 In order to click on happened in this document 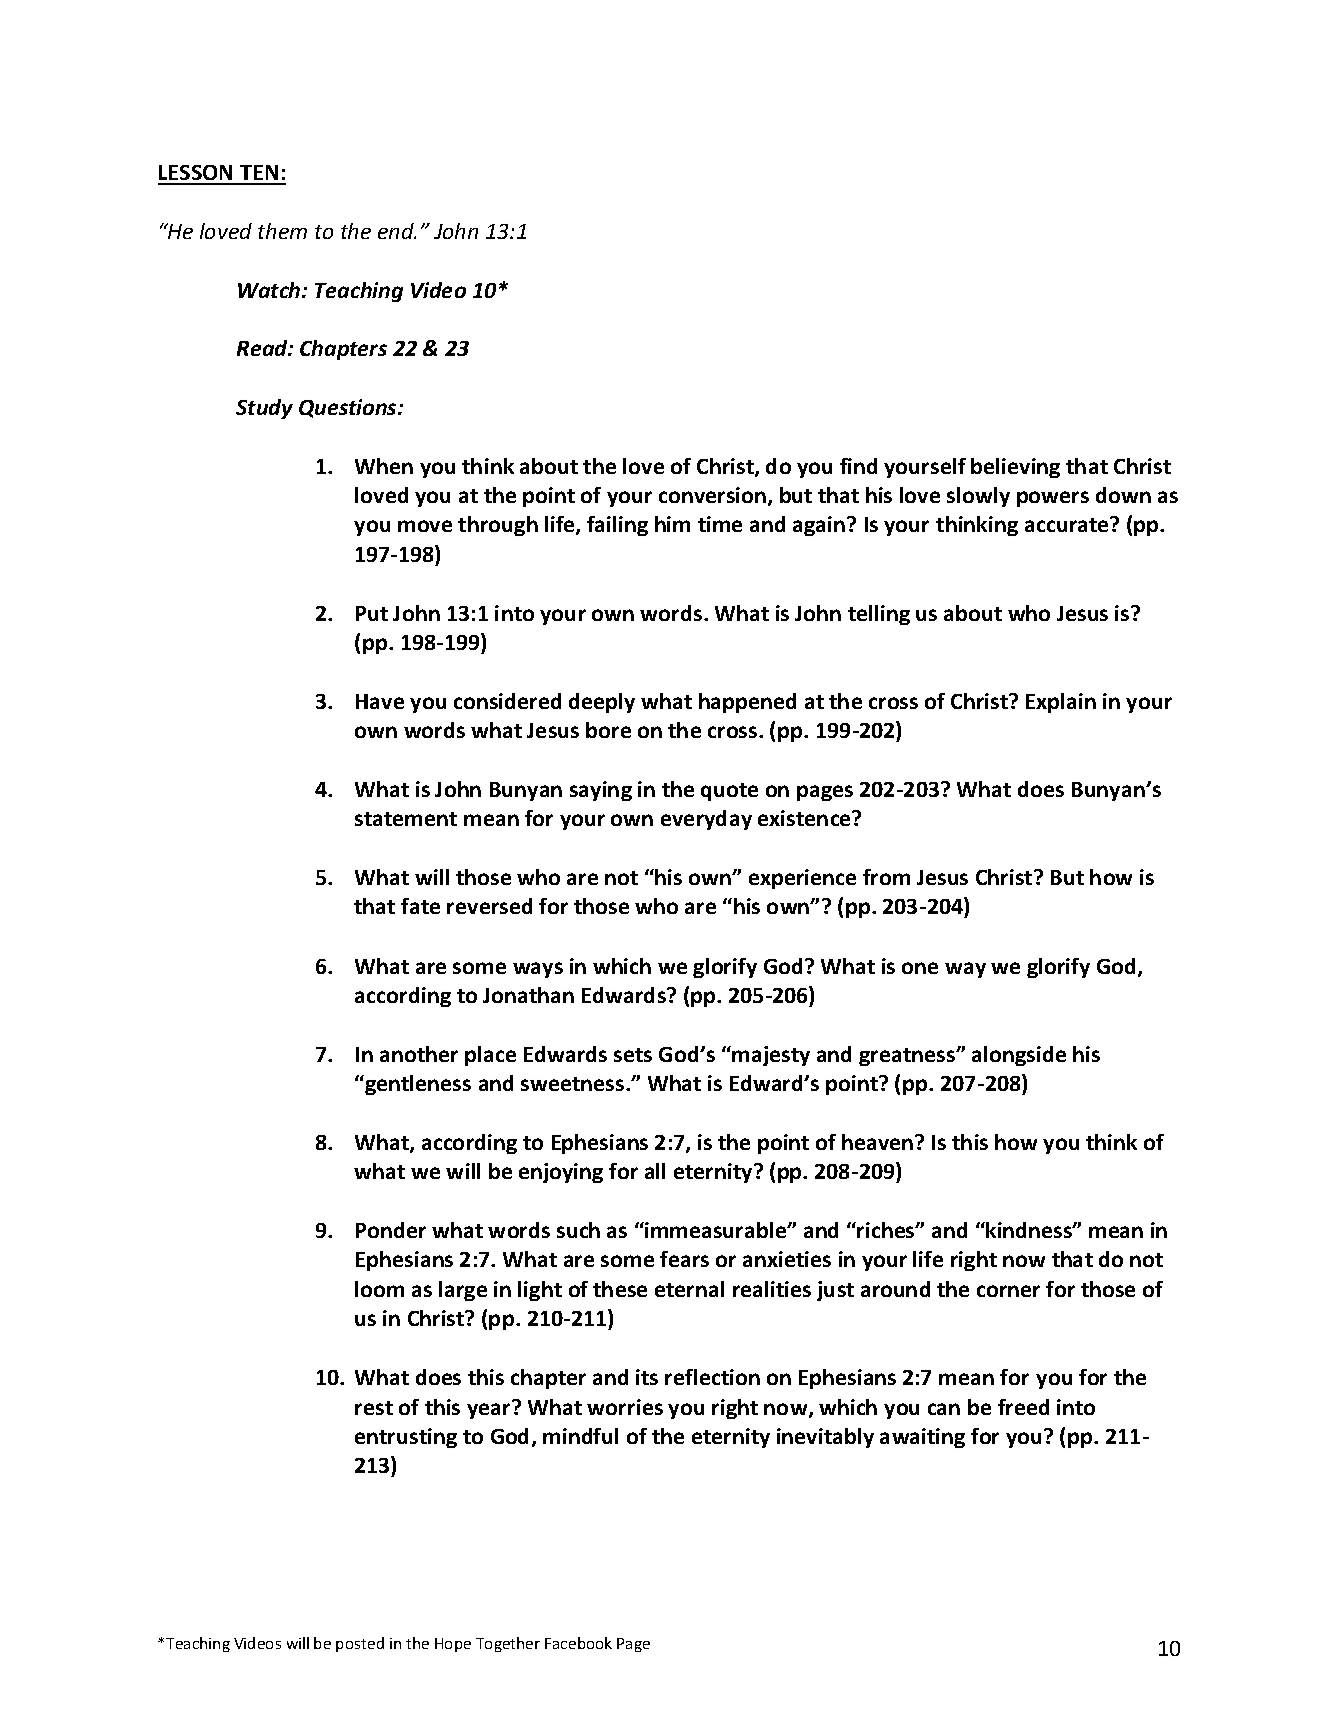, I will do `click(747, 703)`.
